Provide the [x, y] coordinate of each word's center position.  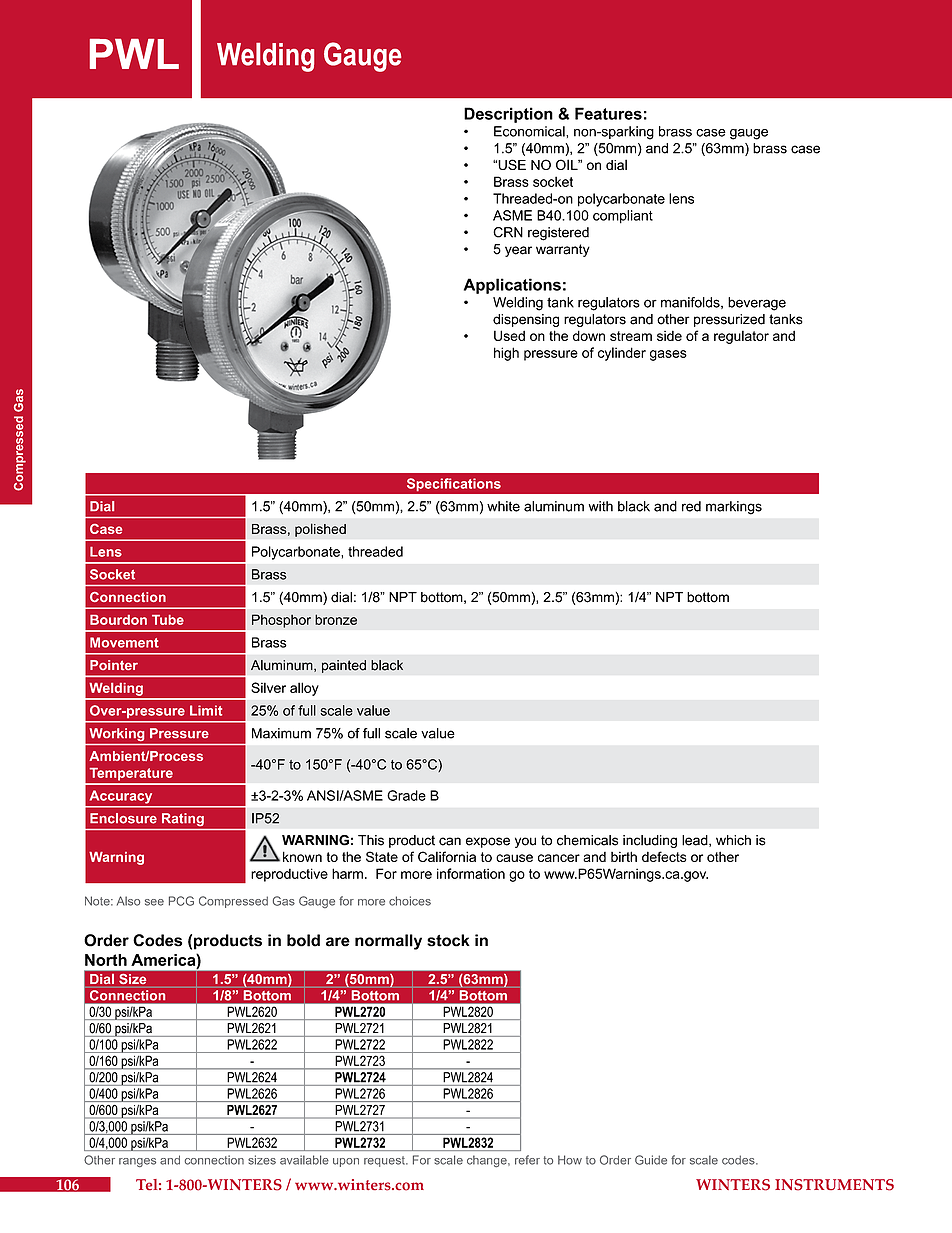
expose [488, 842]
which [733, 840]
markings [734, 508]
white [503, 506]
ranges [137, 1162]
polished [320, 530]
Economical [530, 131]
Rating [183, 819]
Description [508, 115]
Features [608, 113]
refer [527, 1160]
